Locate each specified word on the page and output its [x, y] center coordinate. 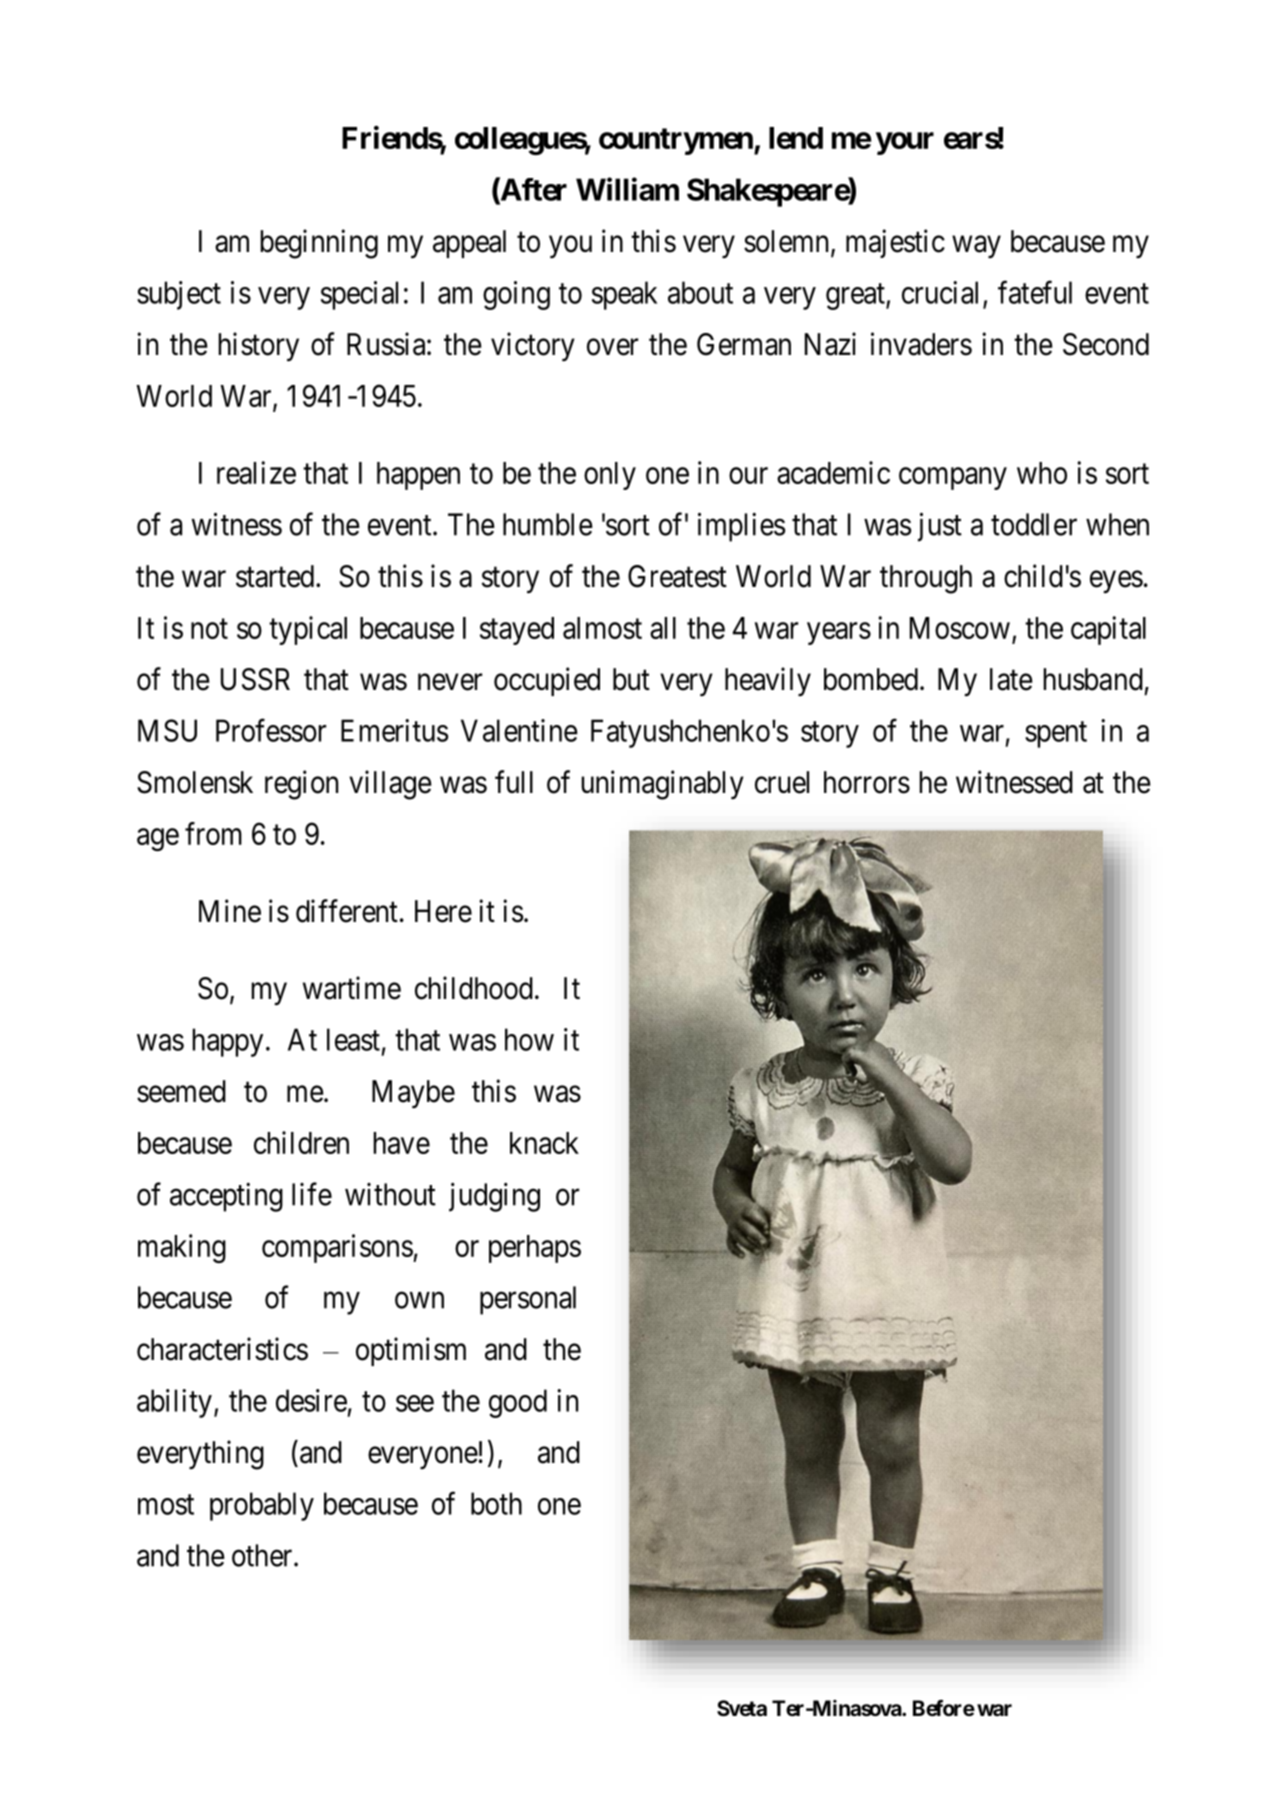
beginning [319, 244]
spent [1056, 735]
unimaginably [662, 785]
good [518, 1403]
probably [262, 1506]
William [627, 189]
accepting [226, 1197]
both [496, 1503]
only [610, 476]
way [976, 247]
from [213, 833]
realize [256, 472]
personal [528, 1300]
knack [544, 1143]
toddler [1034, 524]
